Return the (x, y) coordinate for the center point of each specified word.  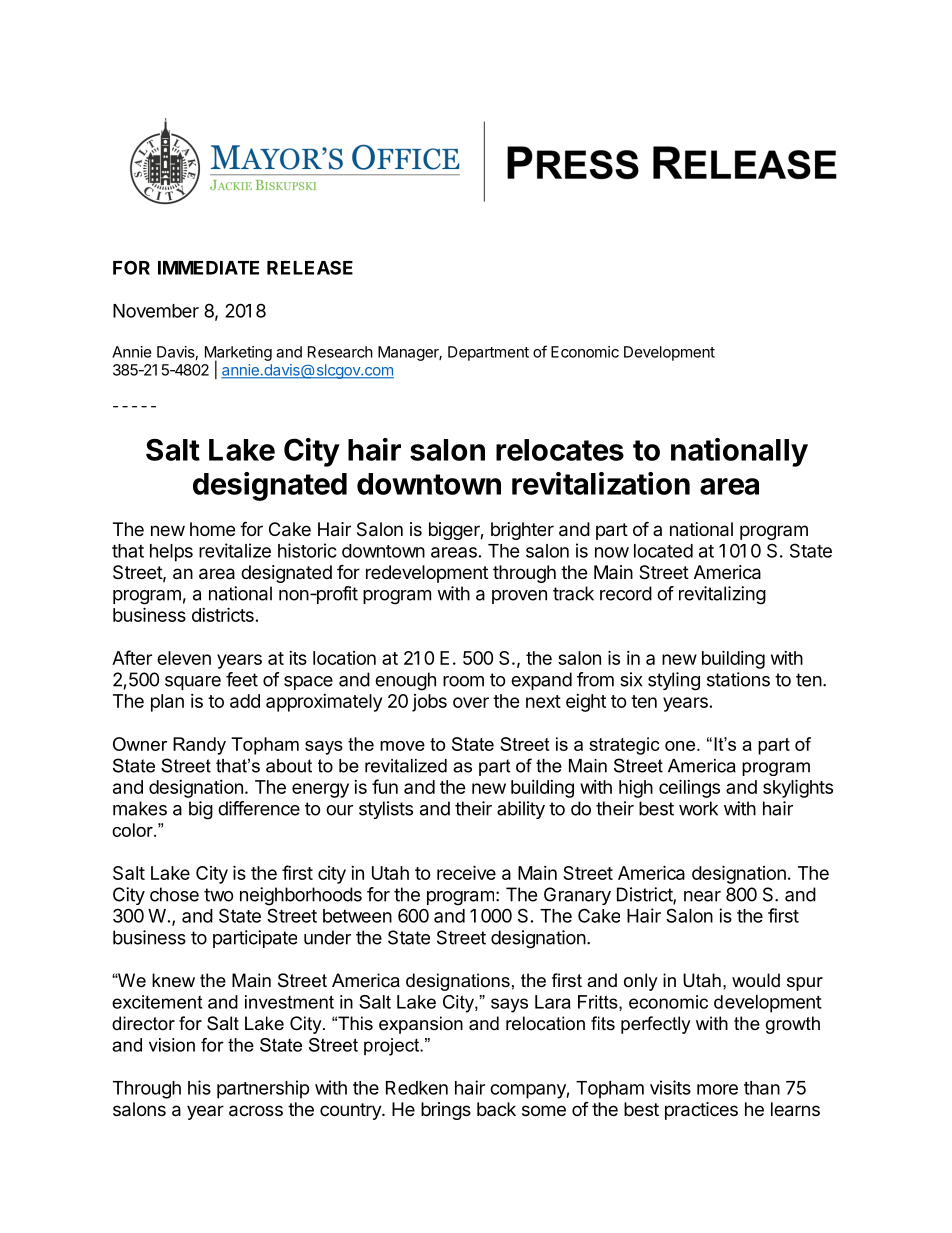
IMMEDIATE (208, 268)
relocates (560, 450)
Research (340, 352)
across (256, 1111)
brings (446, 1111)
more (717, 1089)
